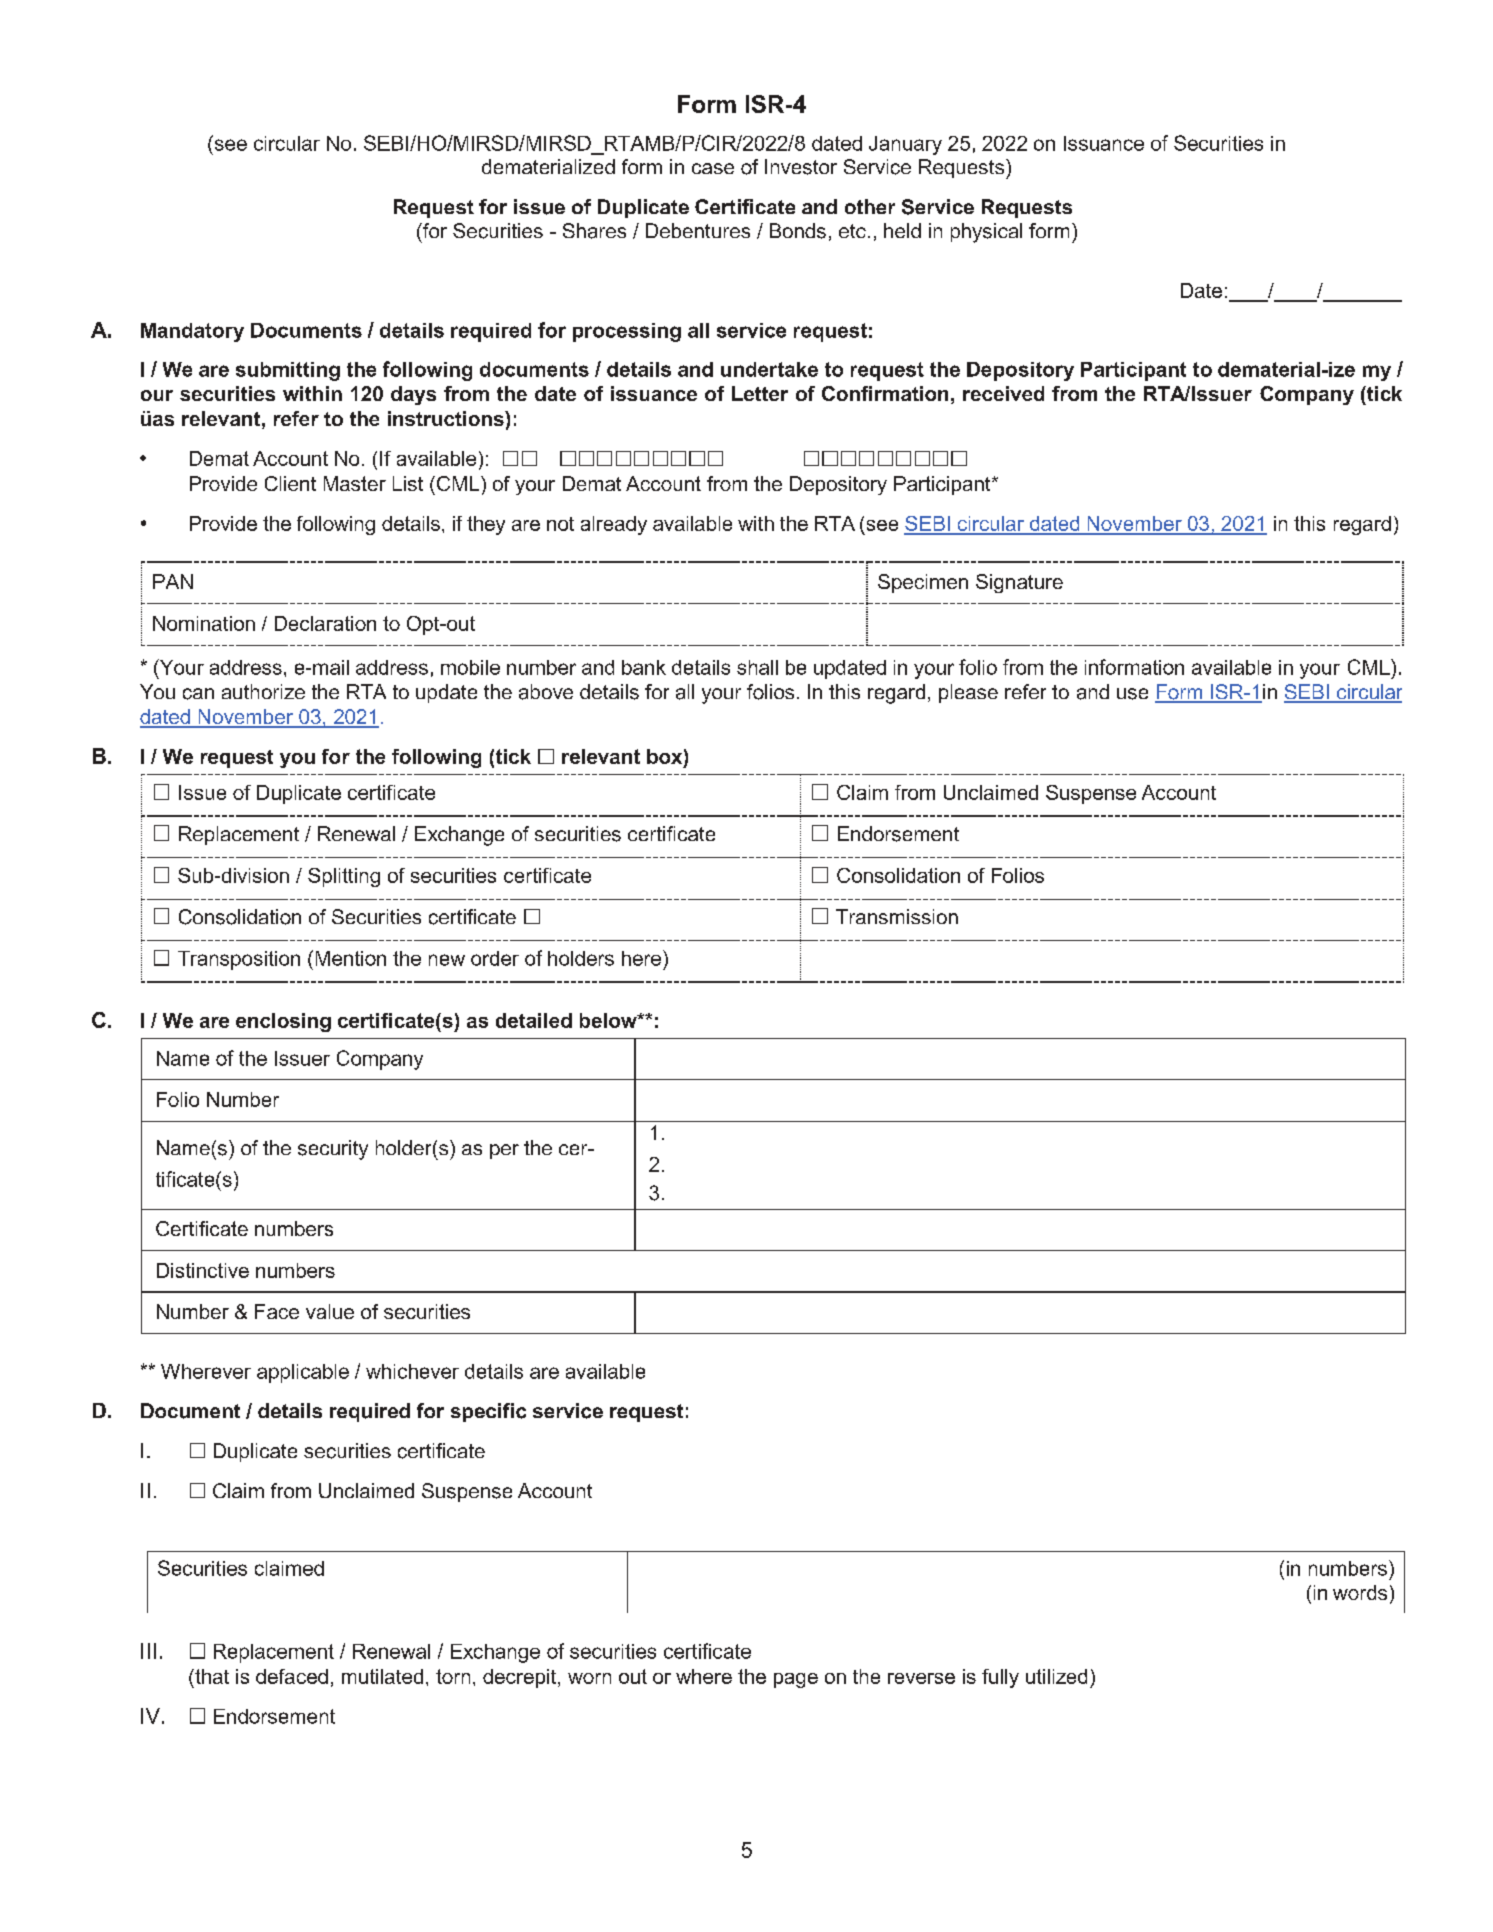 This screenshot has height=1932, width=1493. I want to click on that, so click(211, 1676).
